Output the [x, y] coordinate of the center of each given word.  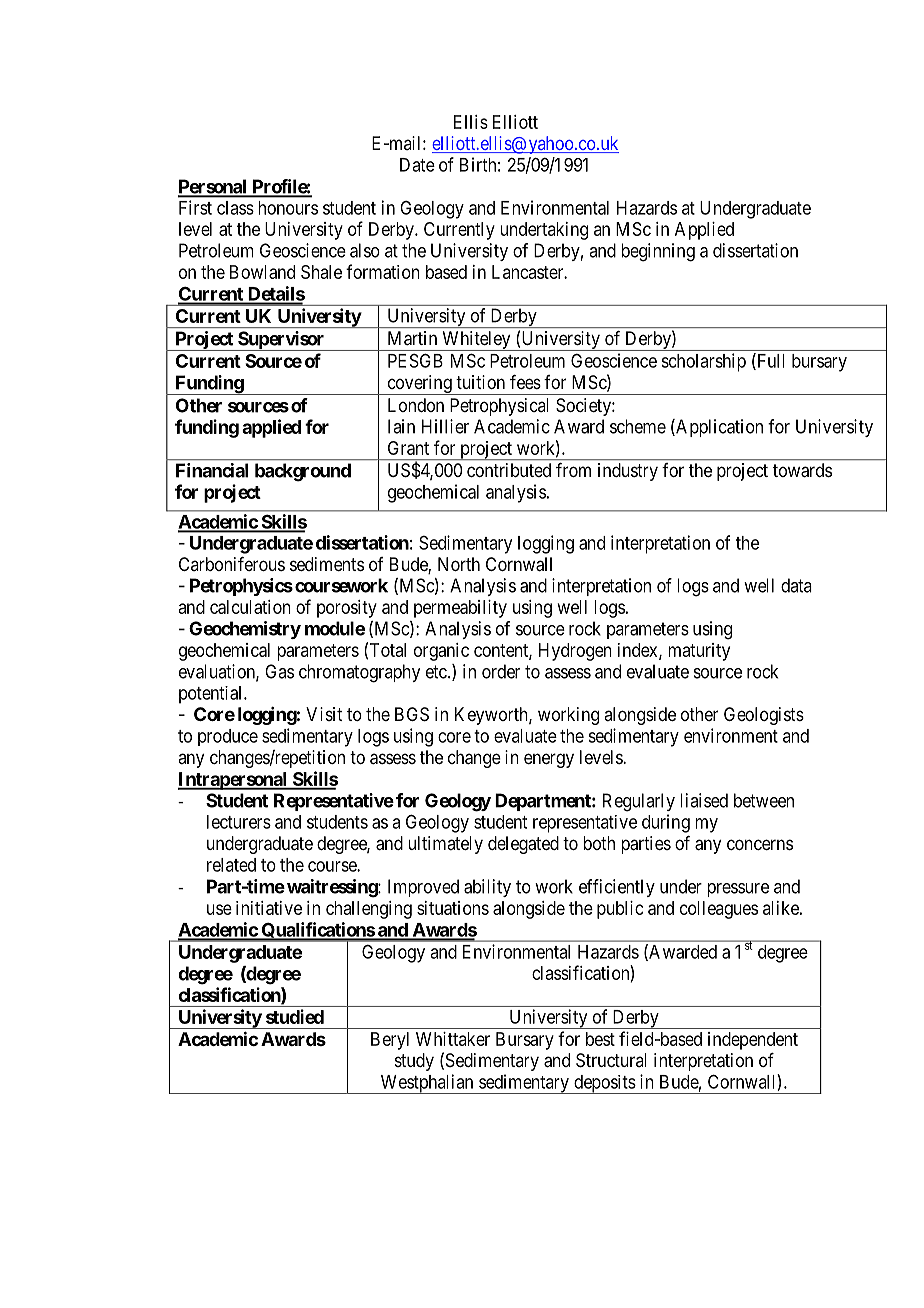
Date [417, 165]
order [501, 671]
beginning [658, 252]
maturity [699, 652]
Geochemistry [245, 630]
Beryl [390, 1041]
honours [288, 208]
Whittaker [453, 1039]
